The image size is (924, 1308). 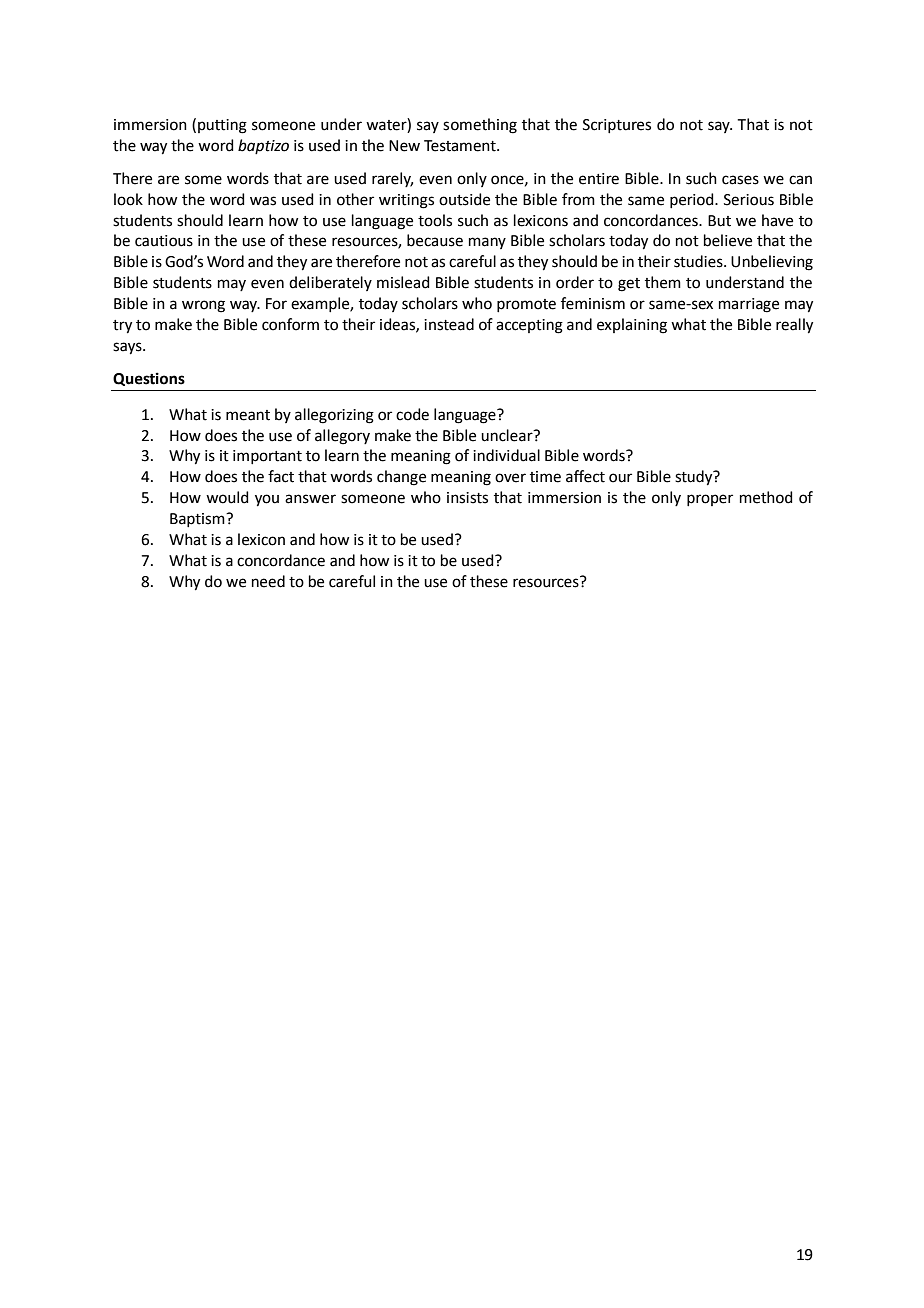 What do you see at coordinates (710, 500) in the screenshot?
I see `proper` at bounding box center [710, 500].
